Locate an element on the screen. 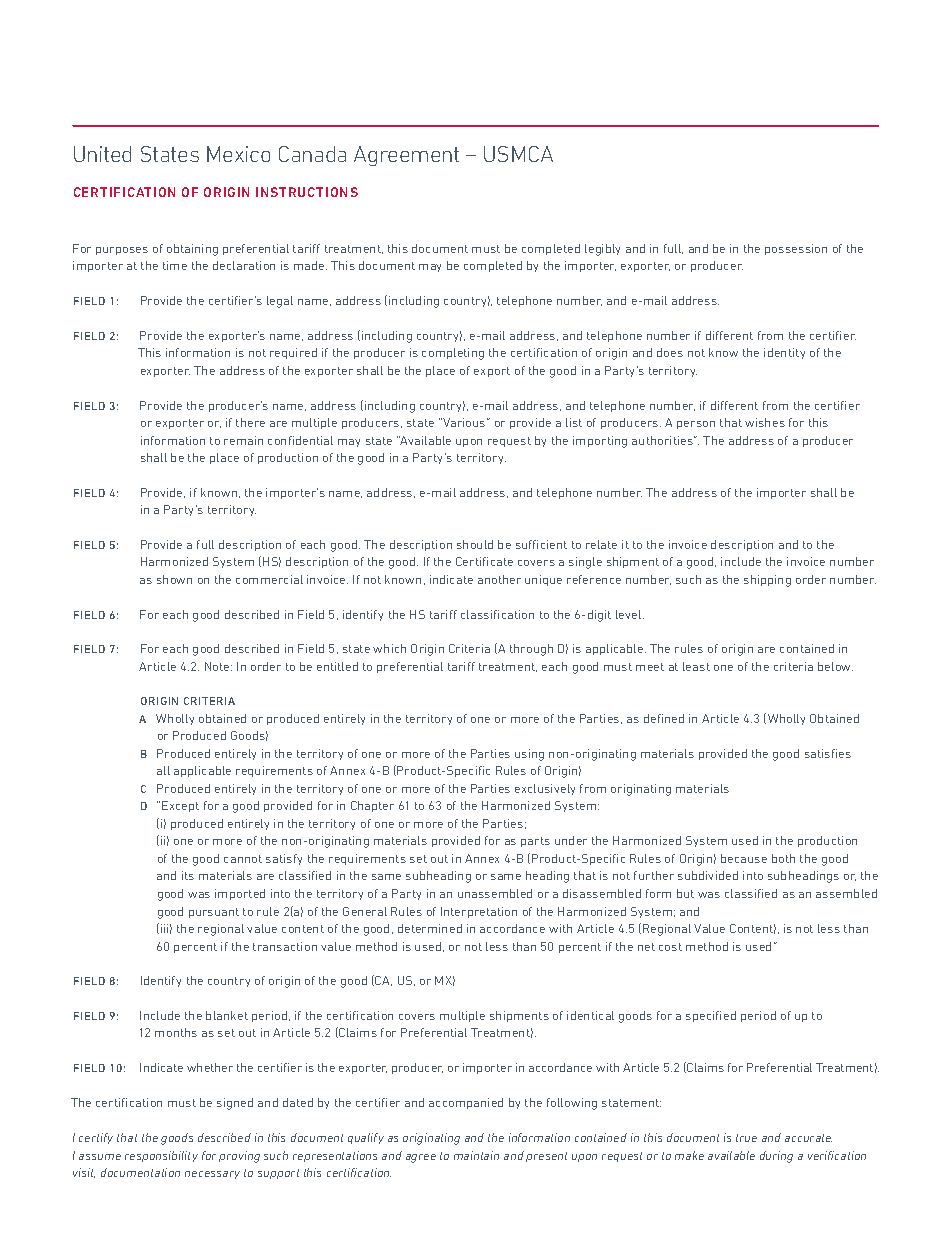 Image resolution: width=952 pixels, height=1233 pixels. least is located at coordinates (696, 666).
